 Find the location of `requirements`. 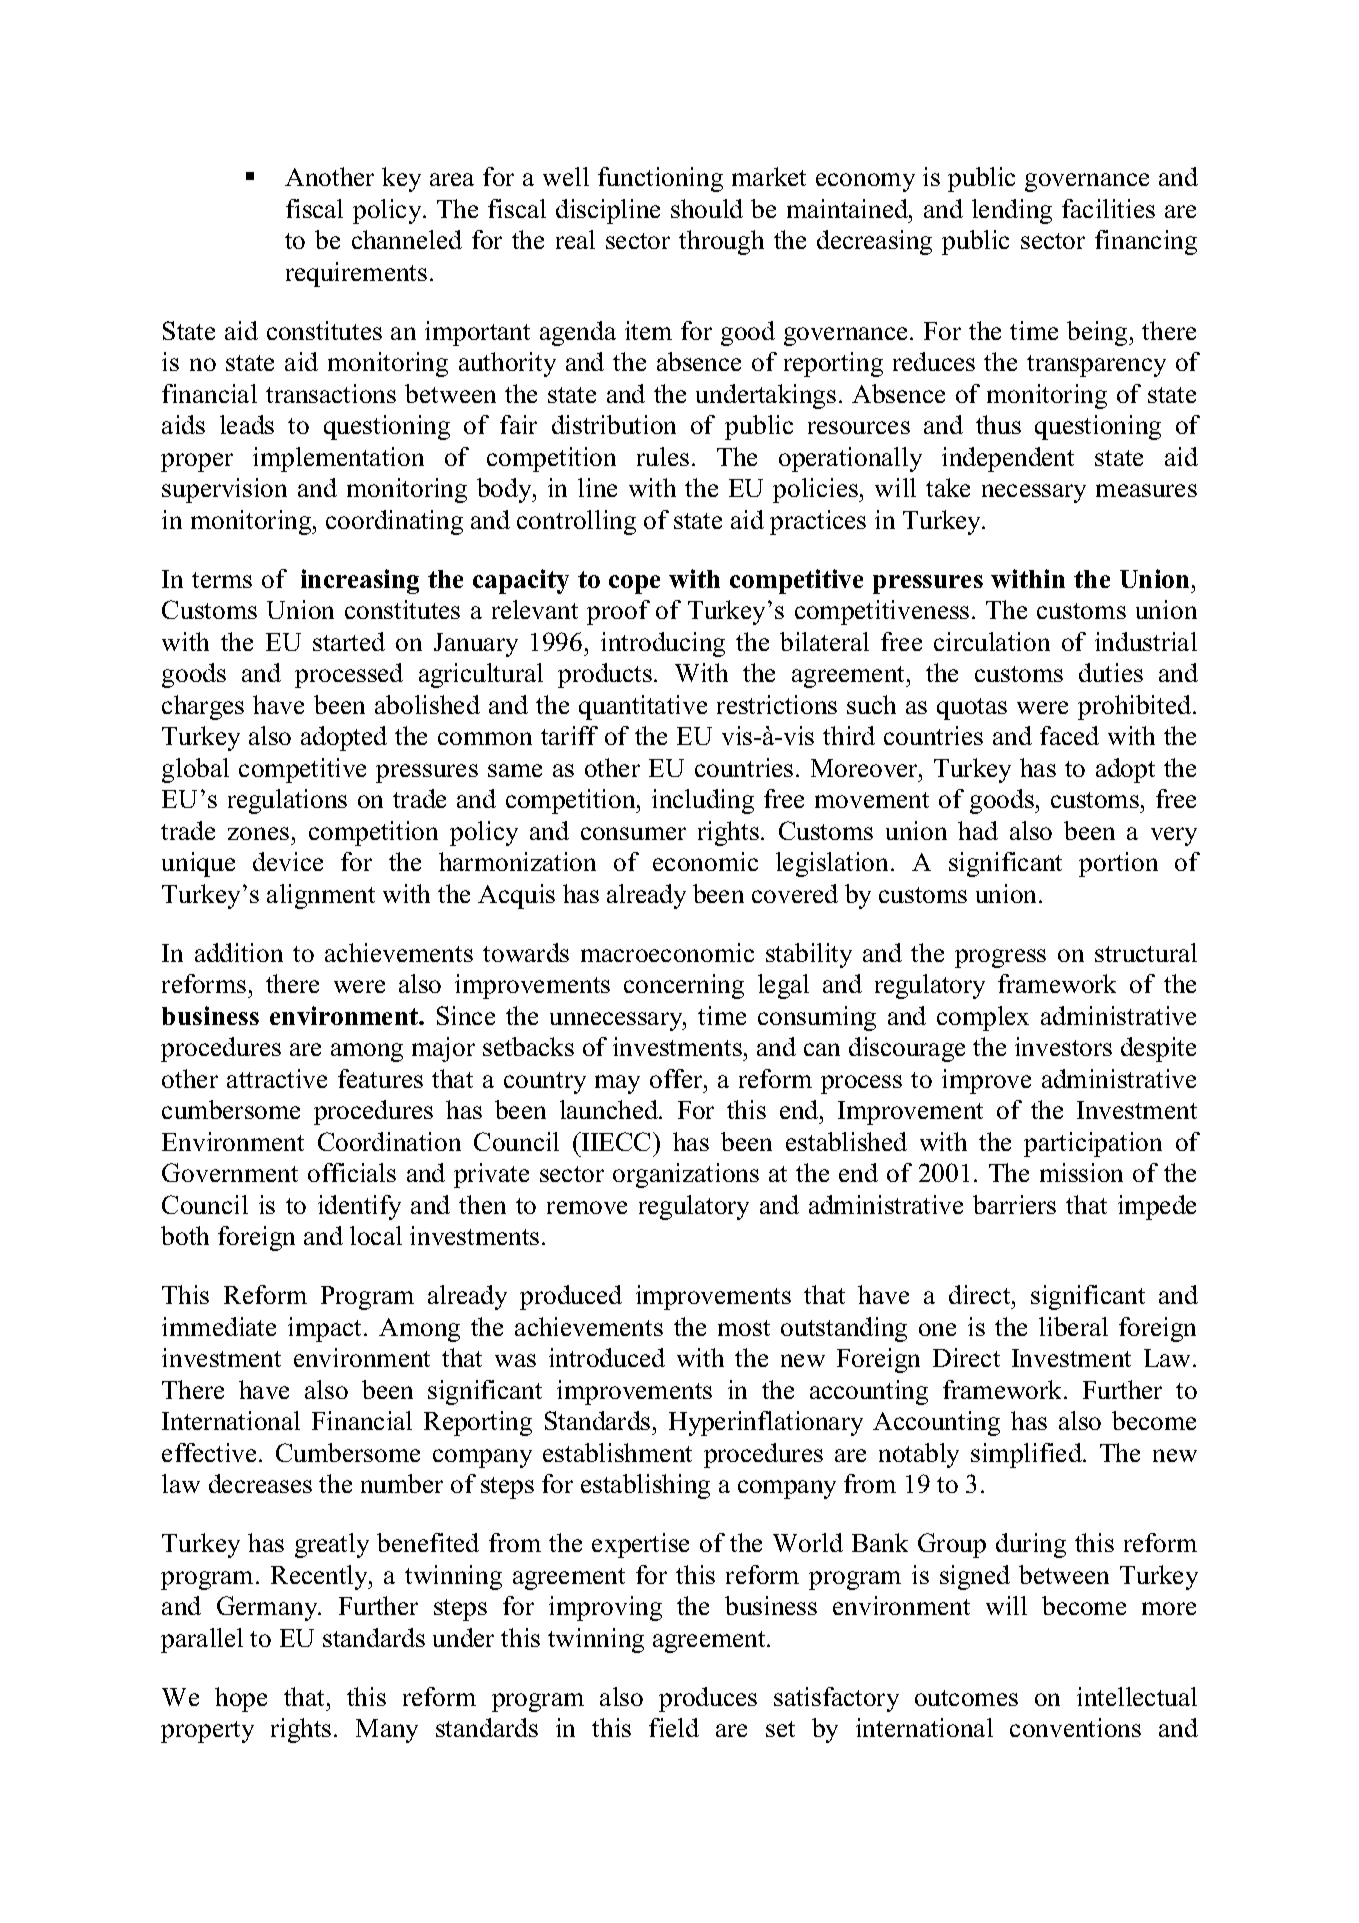

requirements is located at coordinates (356, 274).
